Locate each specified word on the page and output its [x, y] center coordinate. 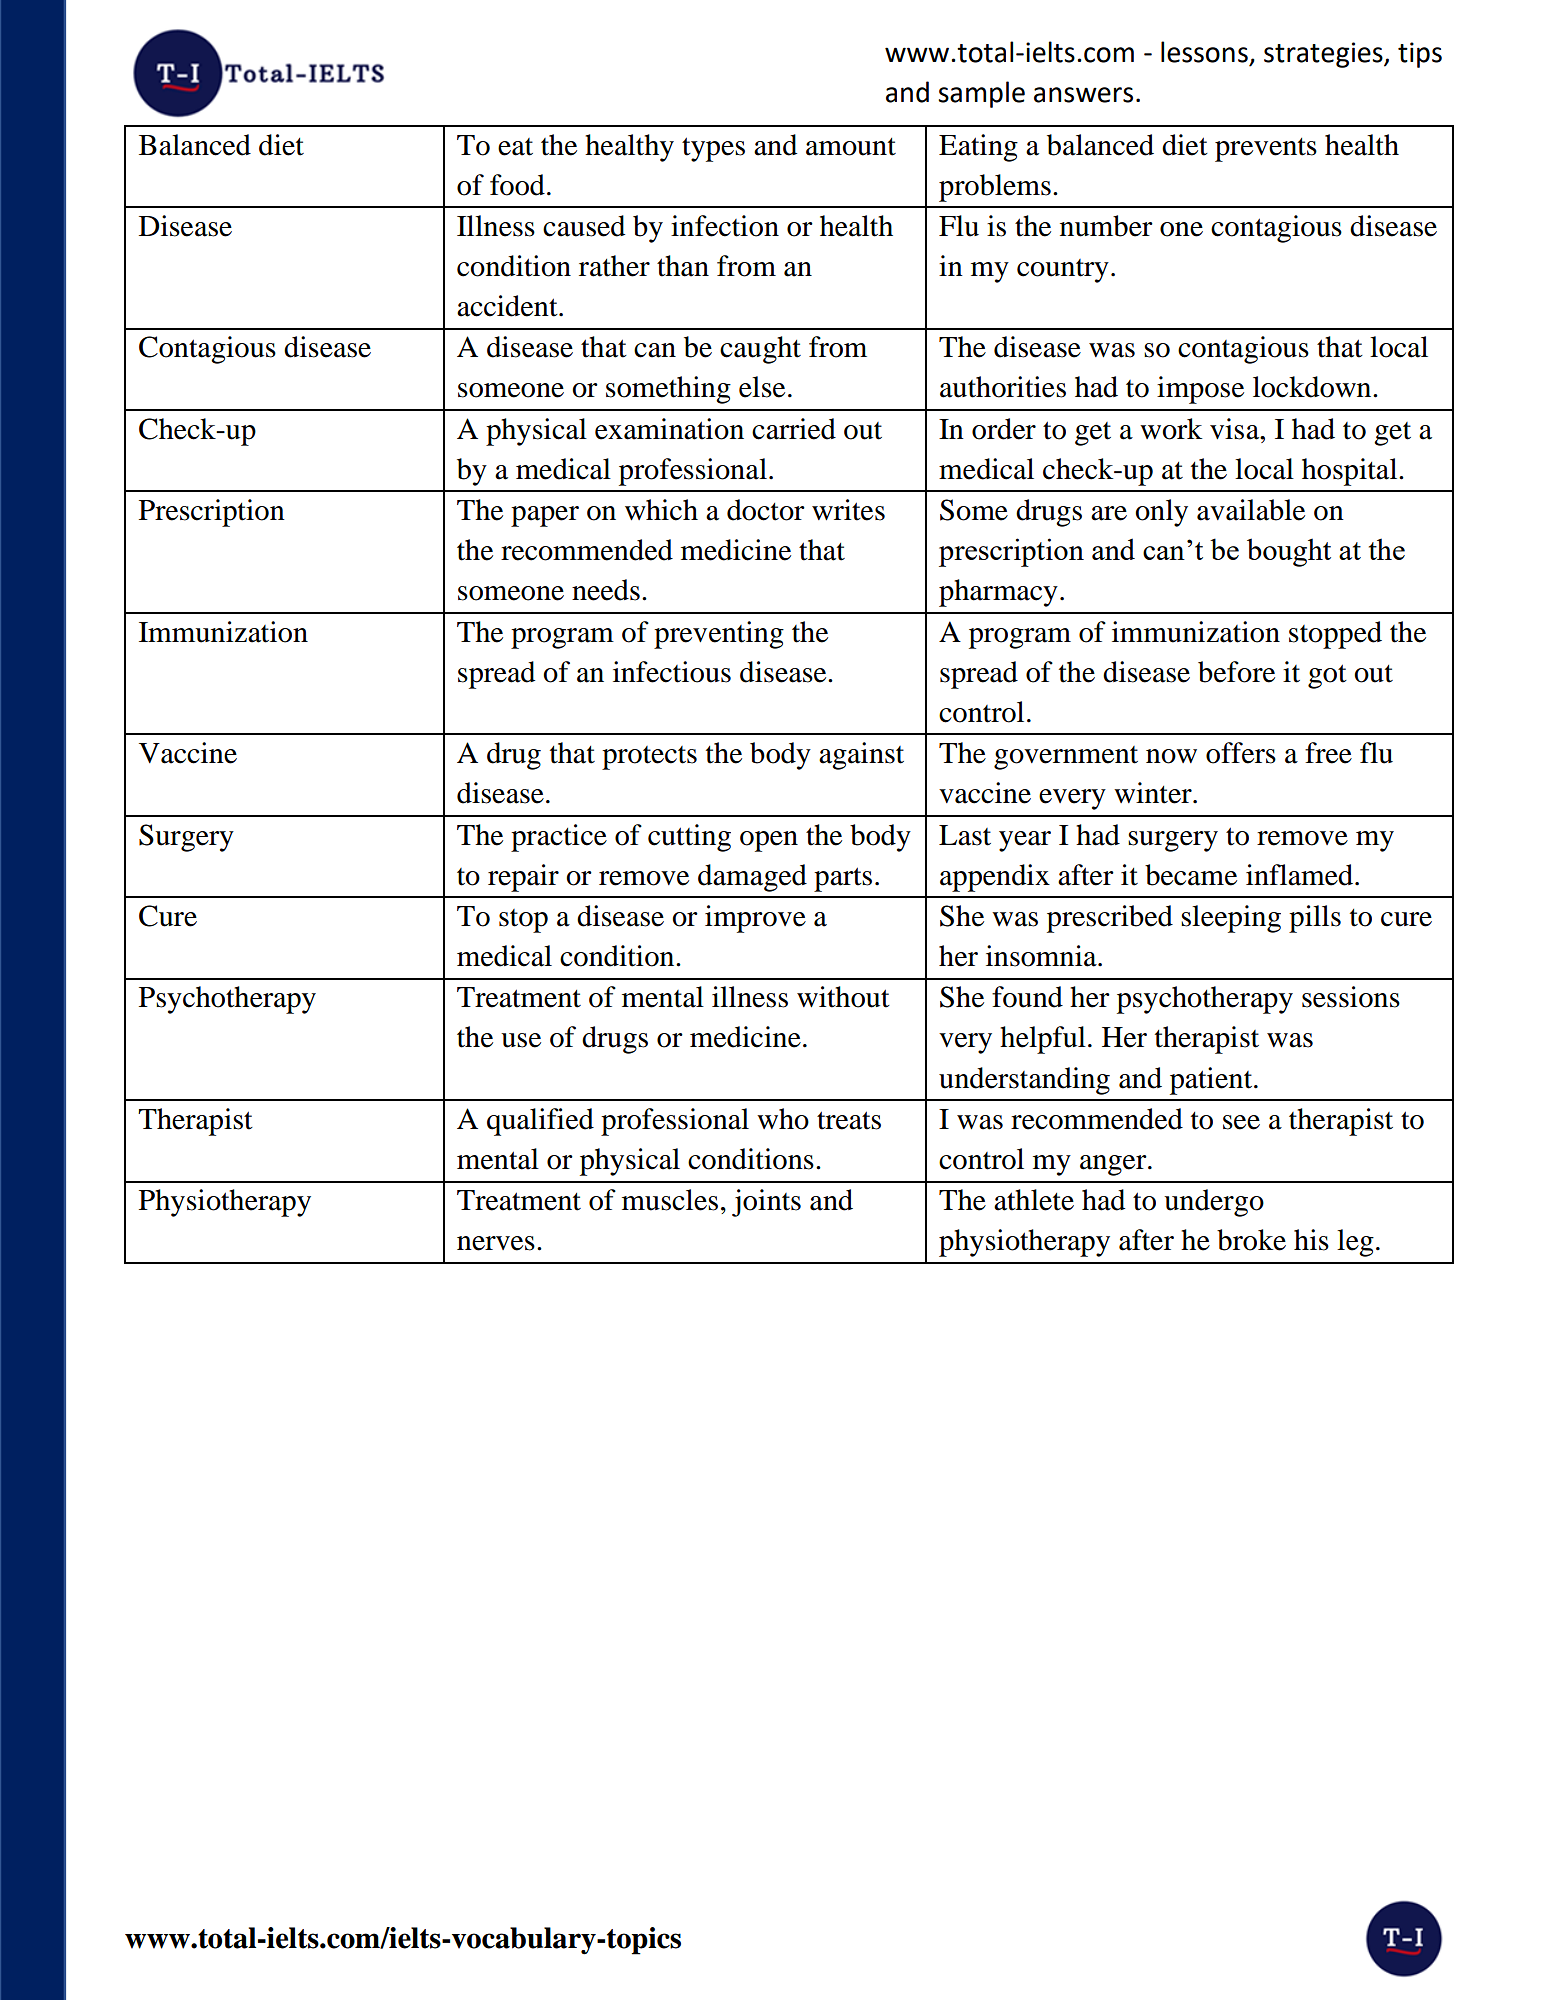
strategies [1324, 55]
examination [669, 429]
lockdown [1313, 387]
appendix [995, 878]
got [1327, 676]
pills [1315, 919]
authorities [1003, 387]
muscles [670, 1200]
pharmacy [998, 593]
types [713, 149]
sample [981, 94]
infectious [672, 672]
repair [523, 878]
